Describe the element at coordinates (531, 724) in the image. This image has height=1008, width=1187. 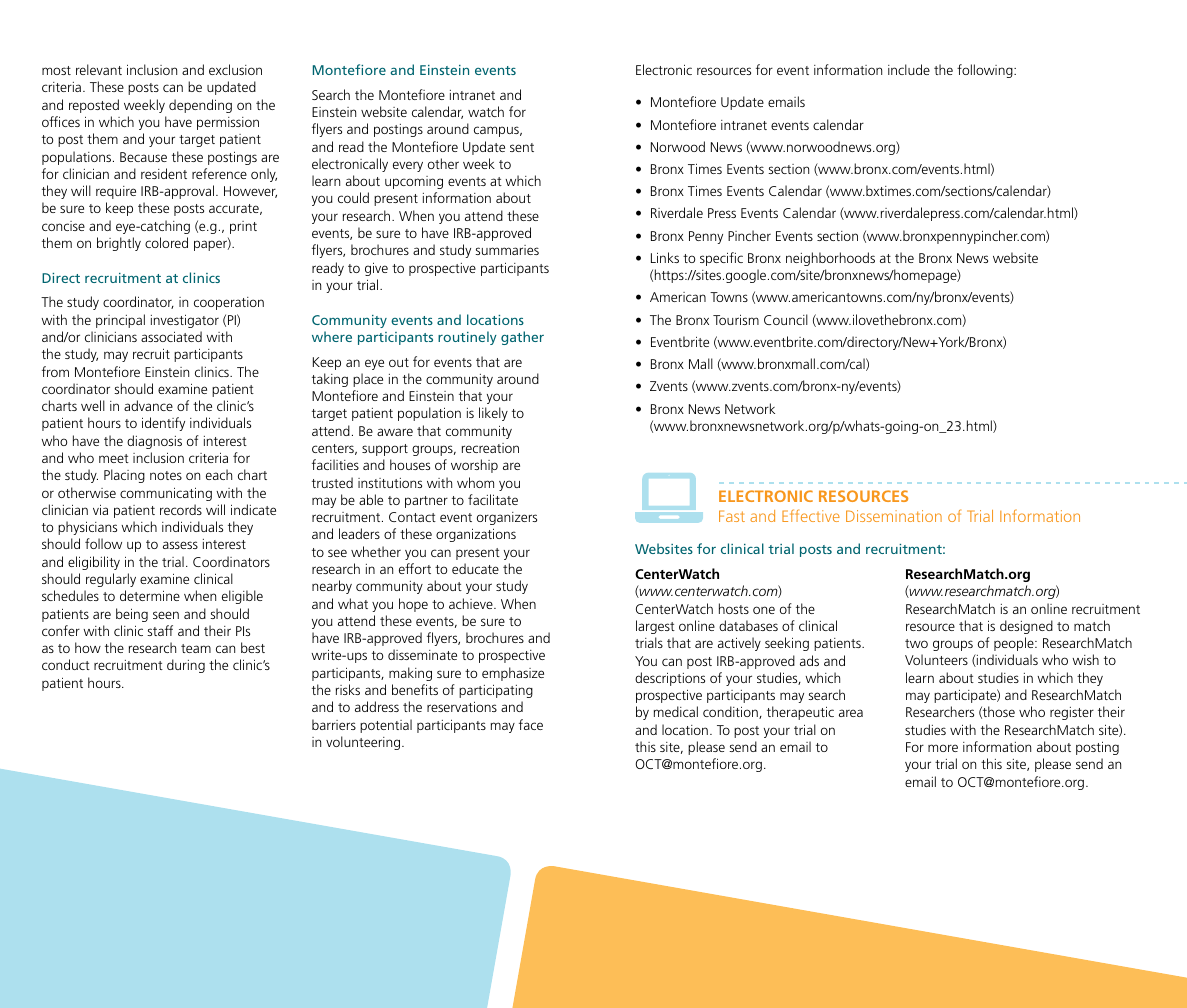
I see `face` at that location.
